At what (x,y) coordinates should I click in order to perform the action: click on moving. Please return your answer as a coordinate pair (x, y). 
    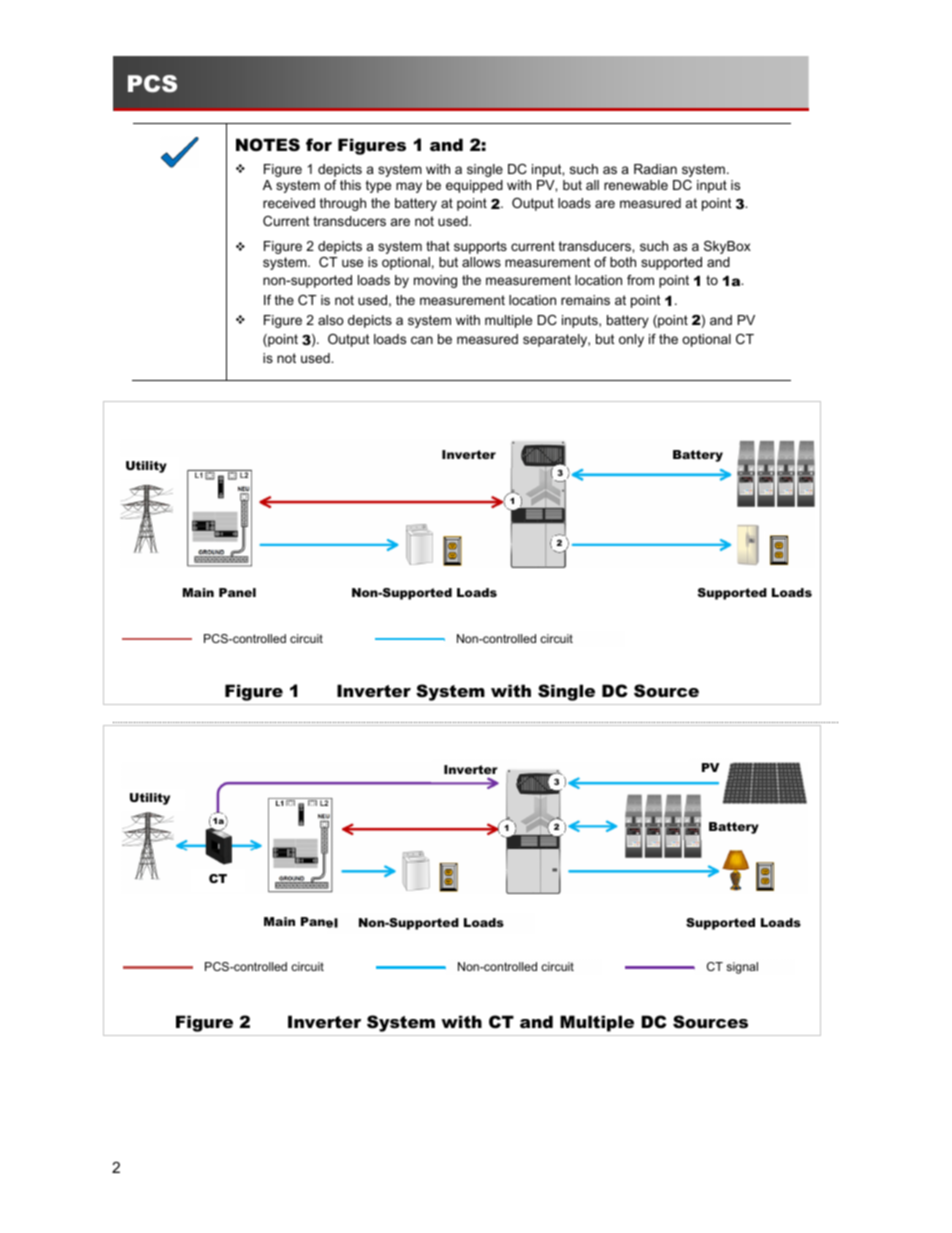
    Looking at the image, I should click on (435, 281).
